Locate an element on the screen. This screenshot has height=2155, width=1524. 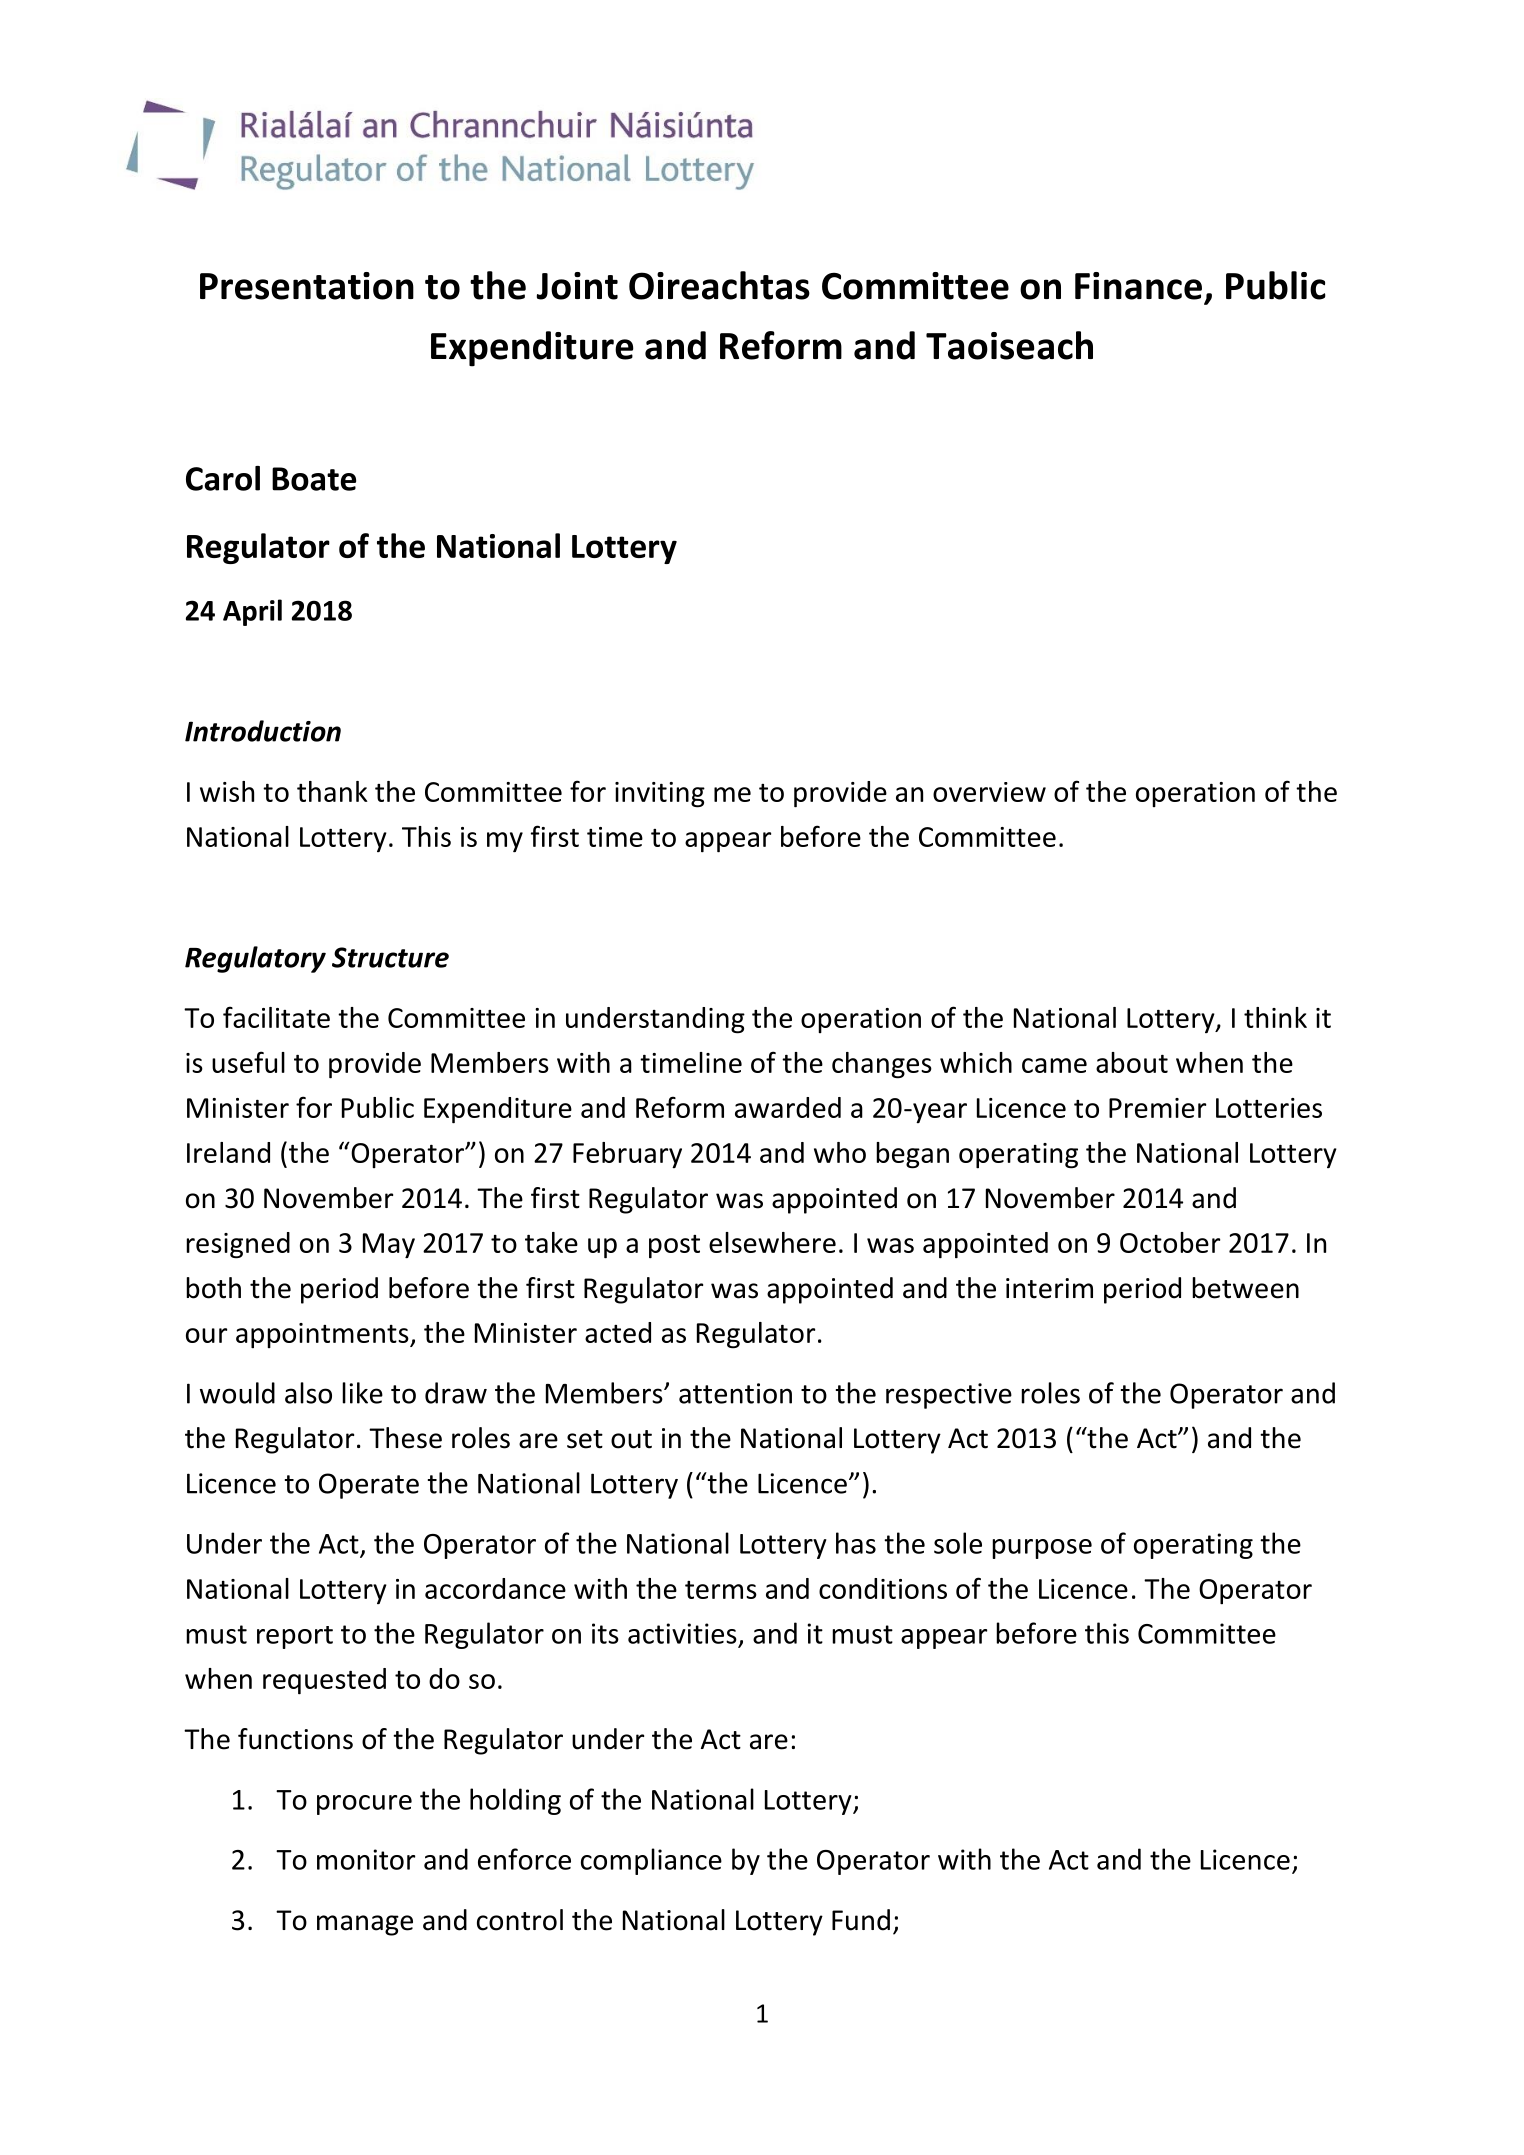
useful is located at coordinates (248, 1062).
